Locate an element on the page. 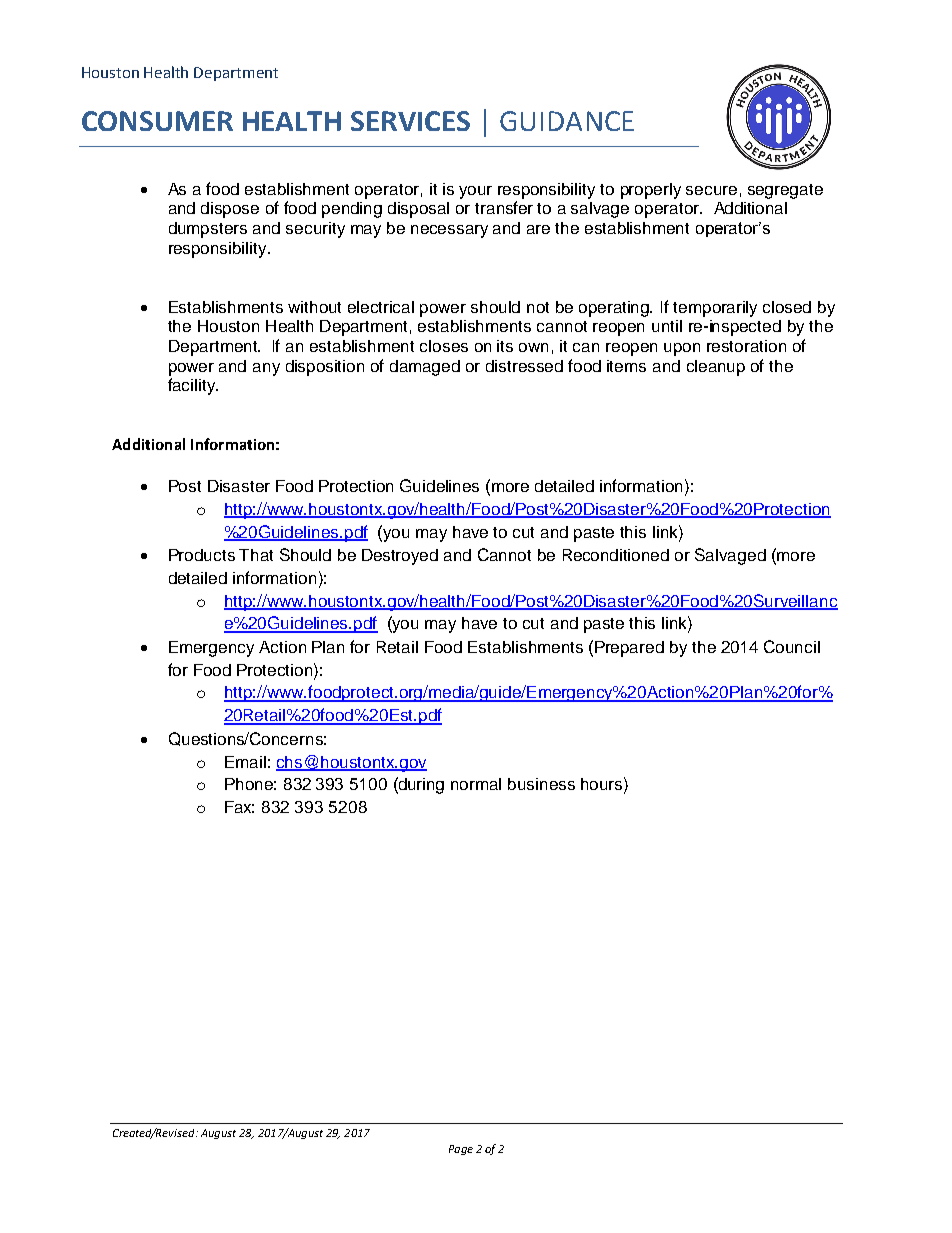 The width and height of the document is (952, 1233). Page is located at coordinates (461, 1150).
